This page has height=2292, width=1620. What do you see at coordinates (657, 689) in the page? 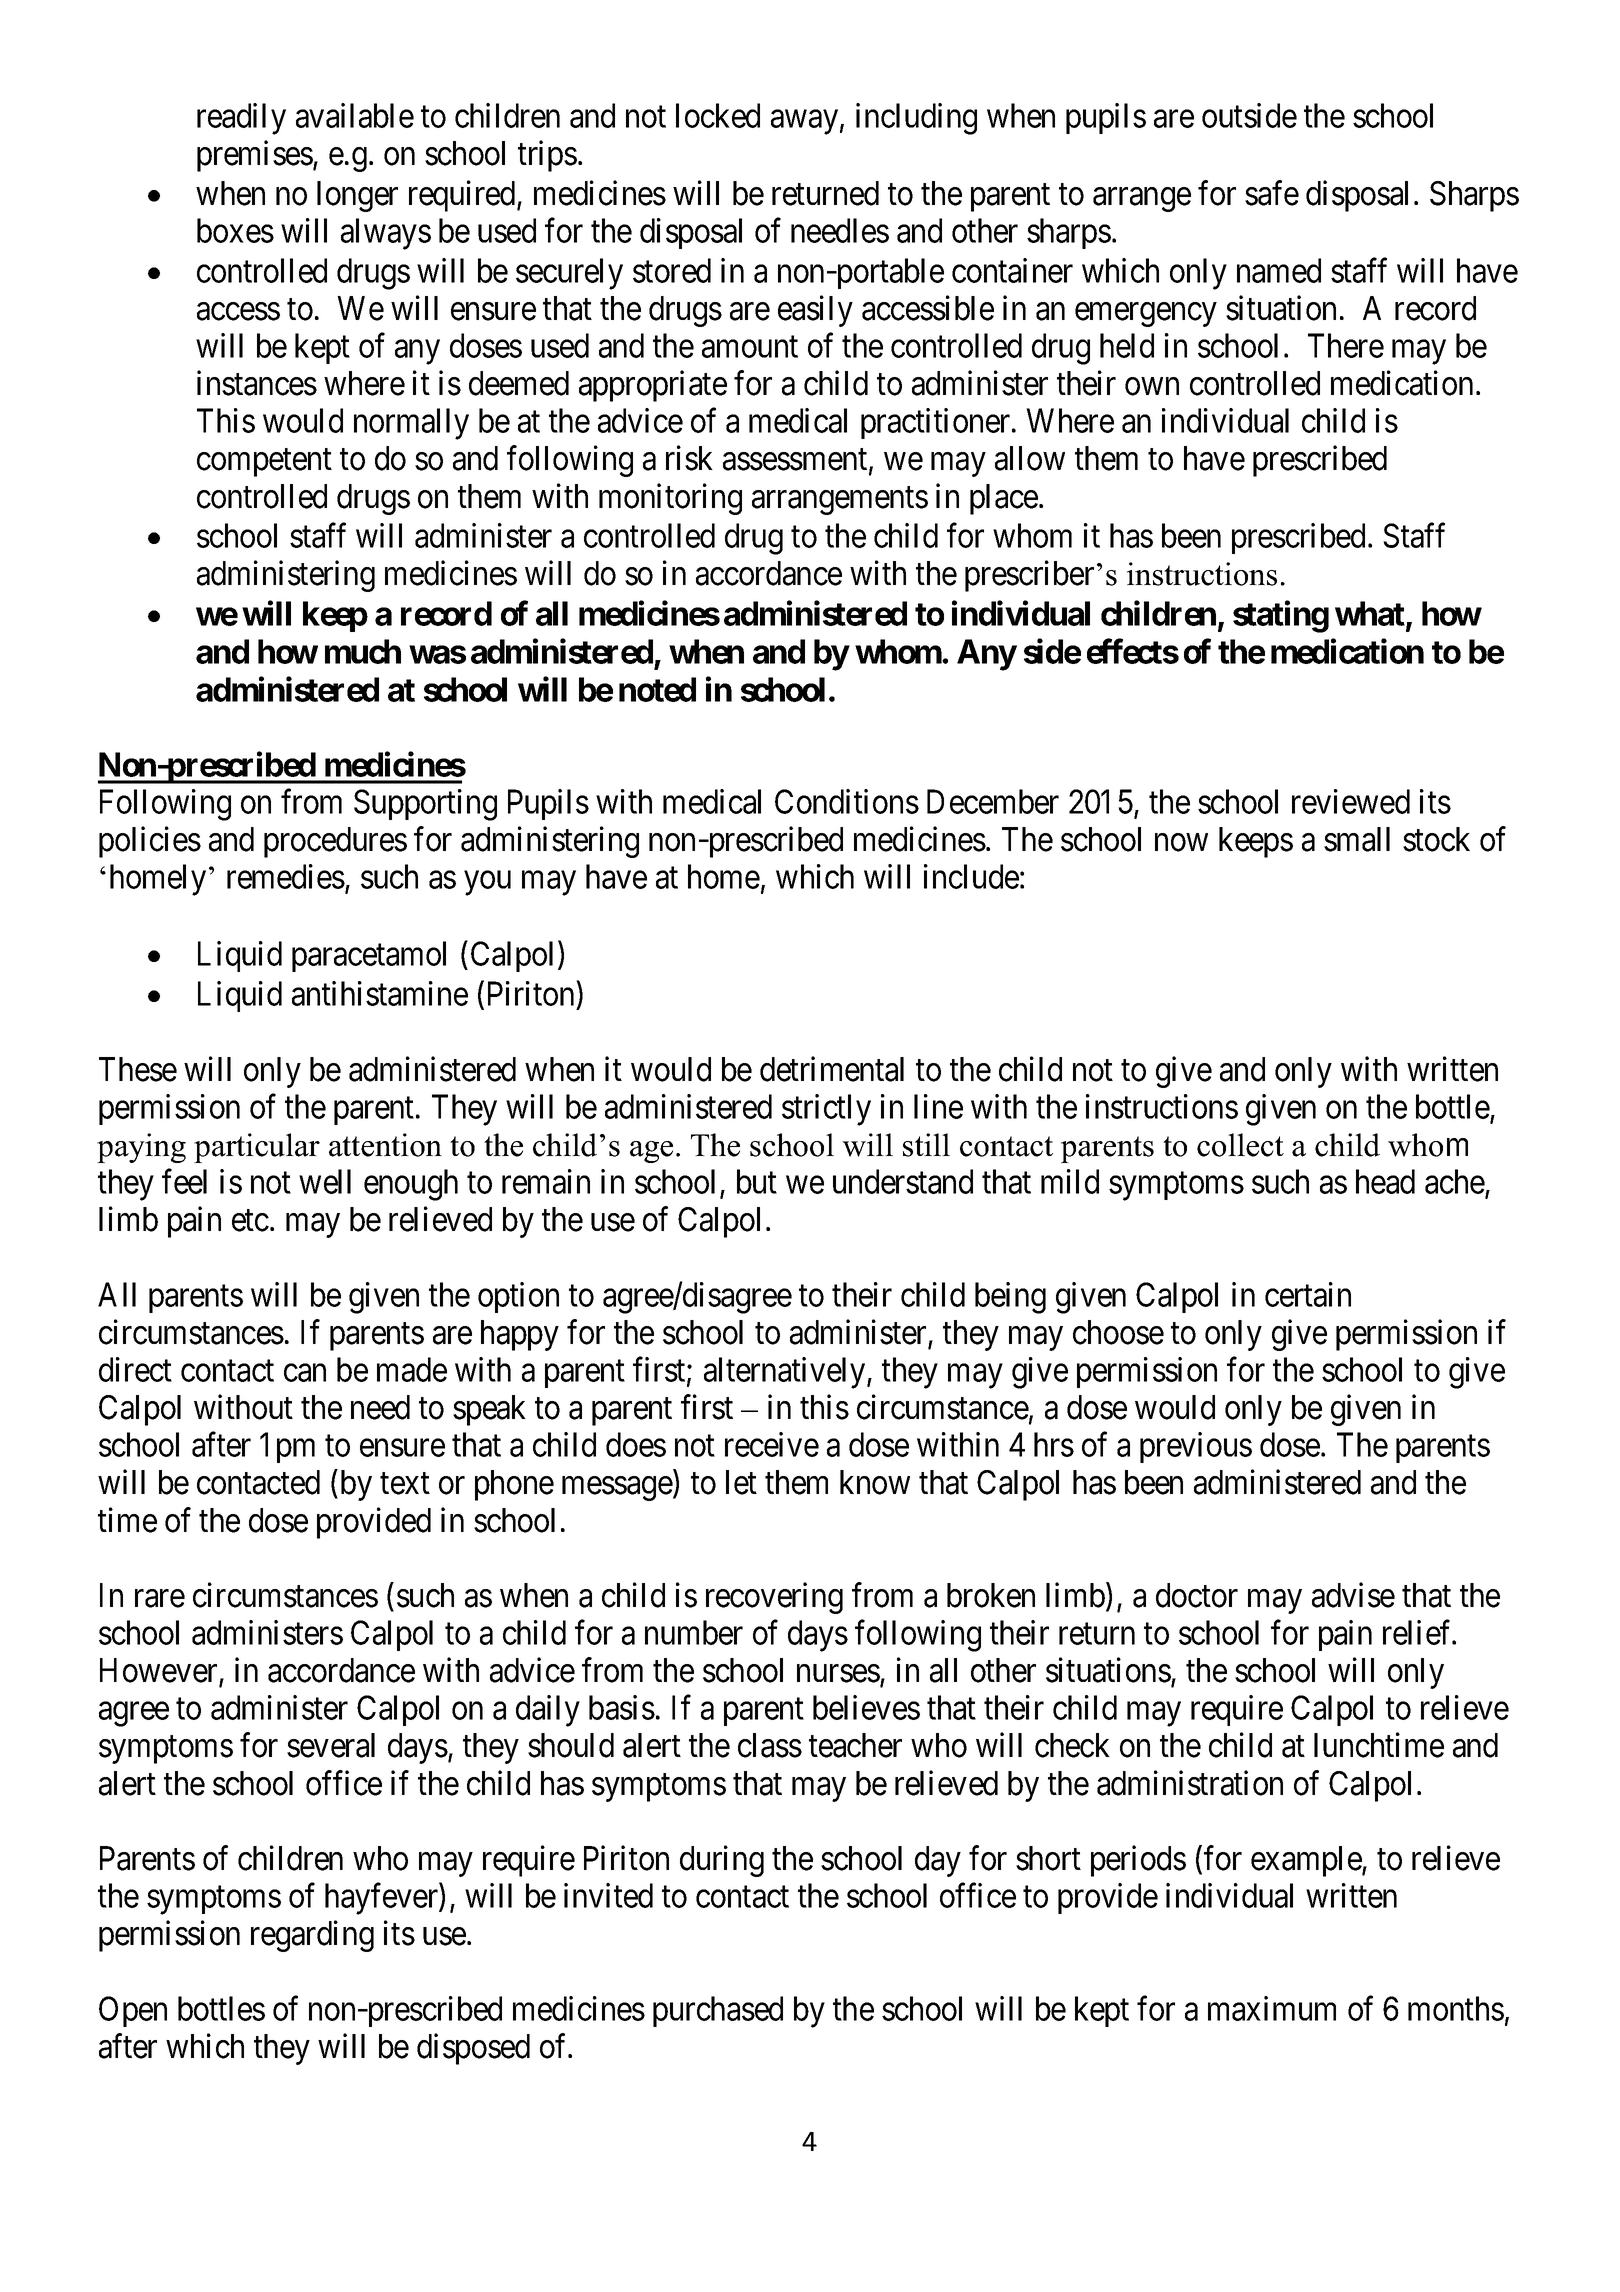
I see `noted` at bounding box center [657, 689].
